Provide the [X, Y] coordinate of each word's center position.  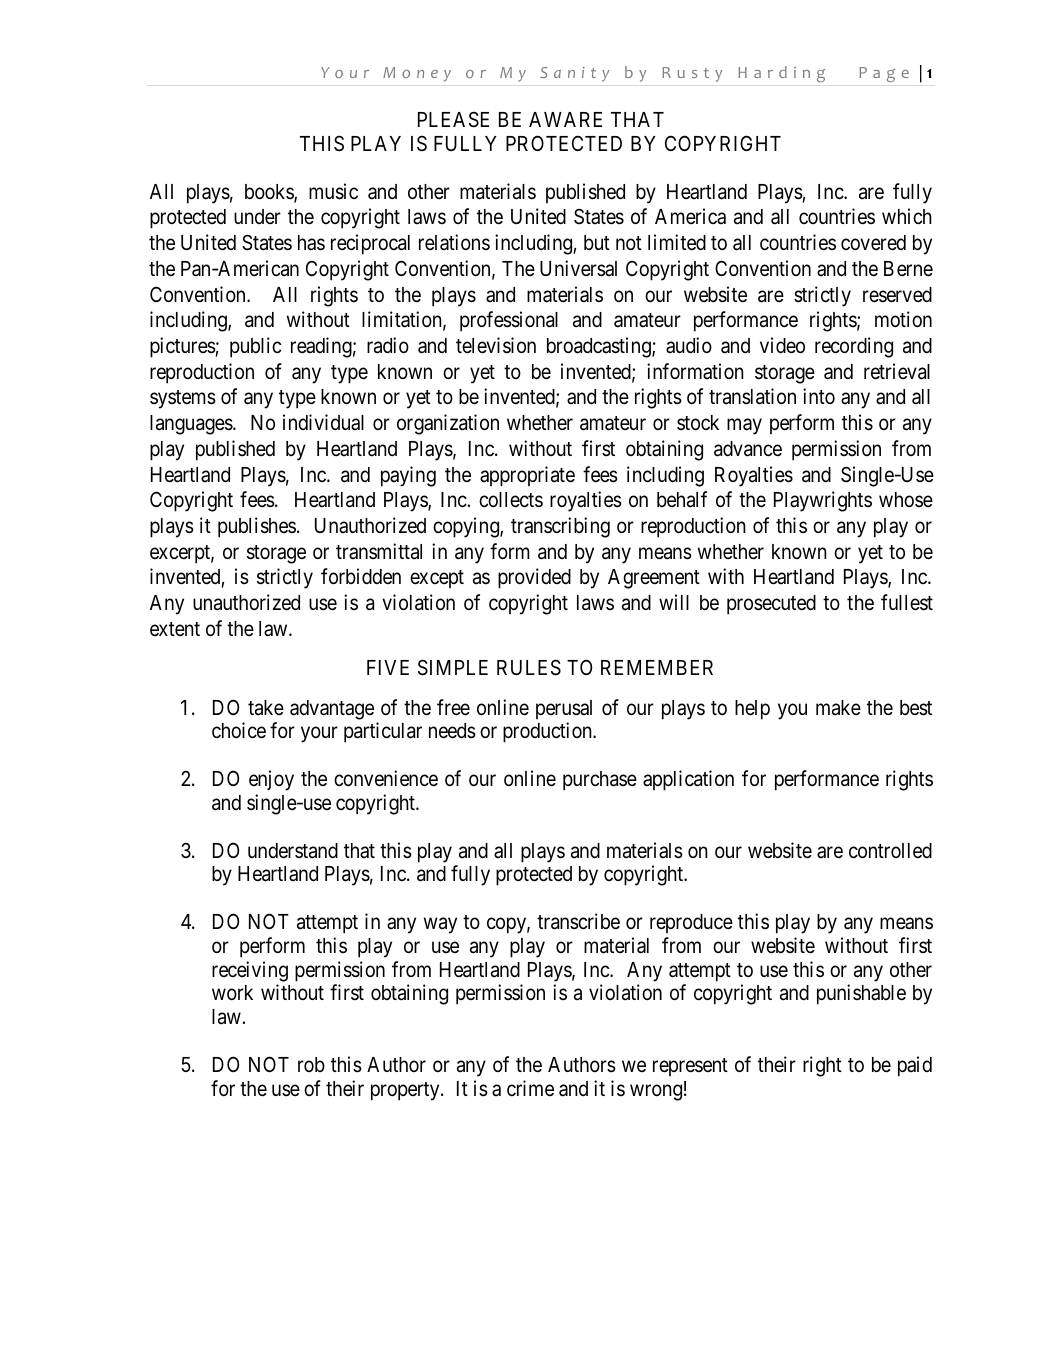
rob [311, 1064]
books [270, 193]
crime [530, 1088]
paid [915, 1066]
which [907, 216]
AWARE [565, 119]
